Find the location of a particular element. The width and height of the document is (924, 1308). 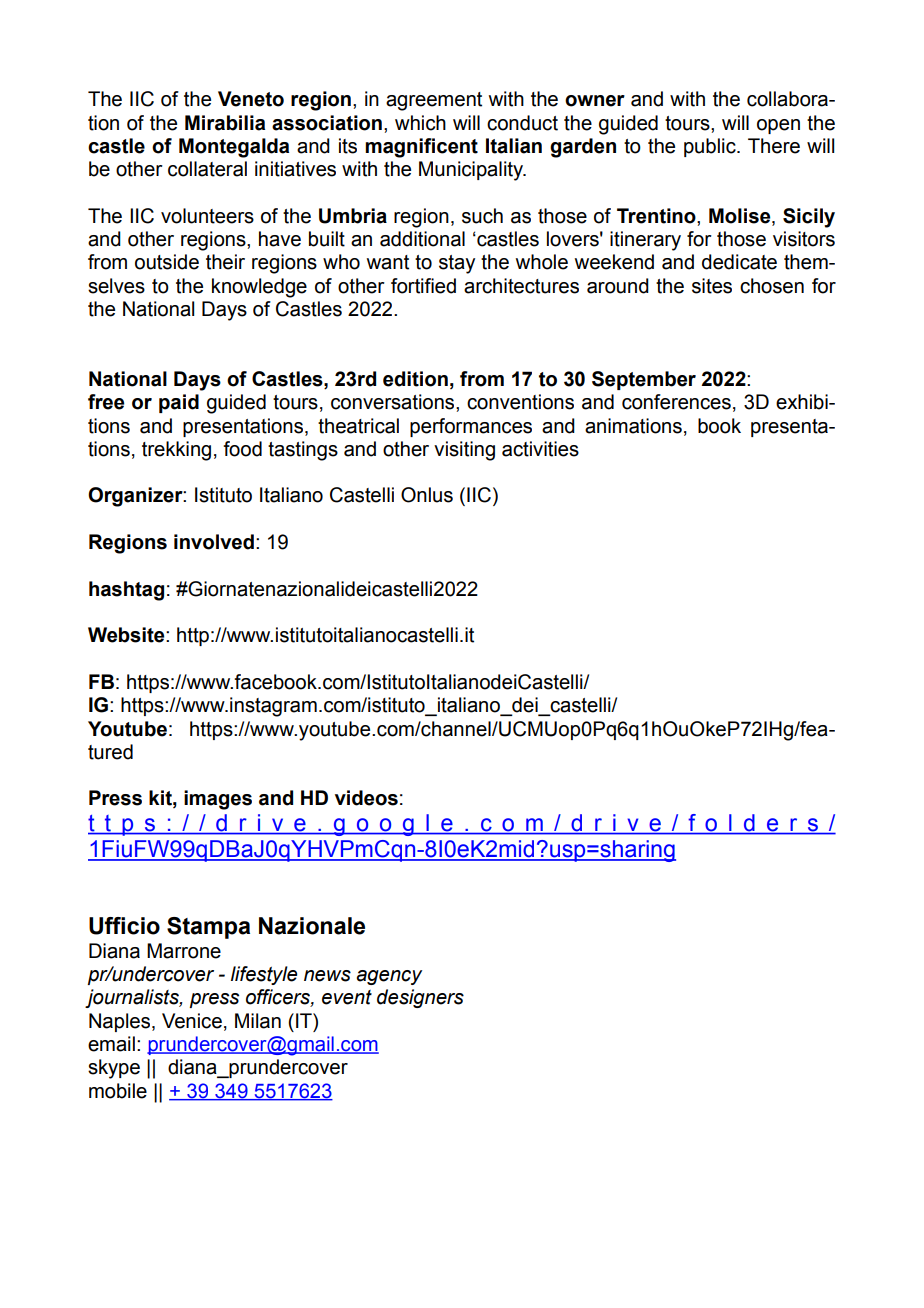

public is located at coordinates (711, 147).
